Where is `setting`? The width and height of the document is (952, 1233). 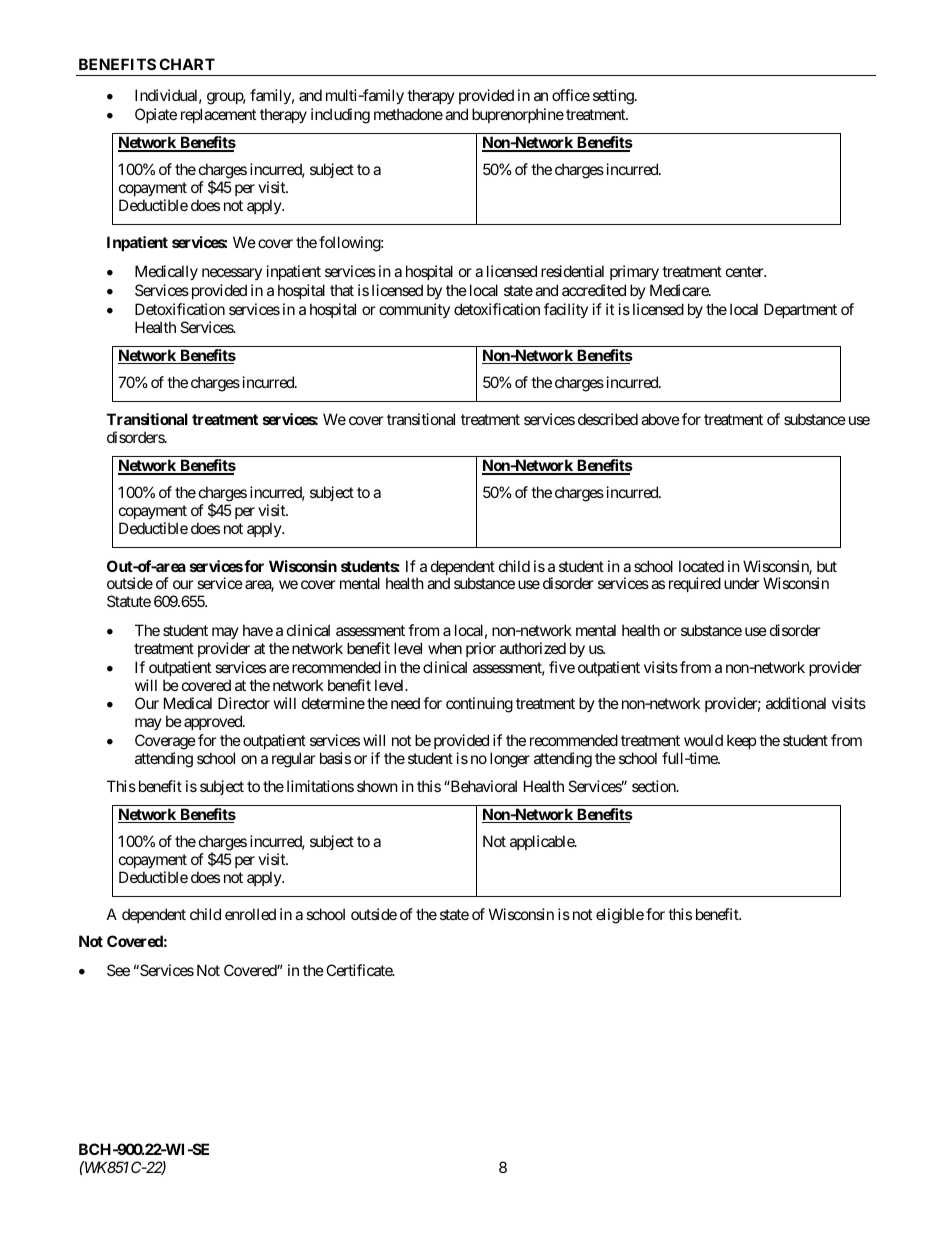 setting is located at coordinates (613, 97).
